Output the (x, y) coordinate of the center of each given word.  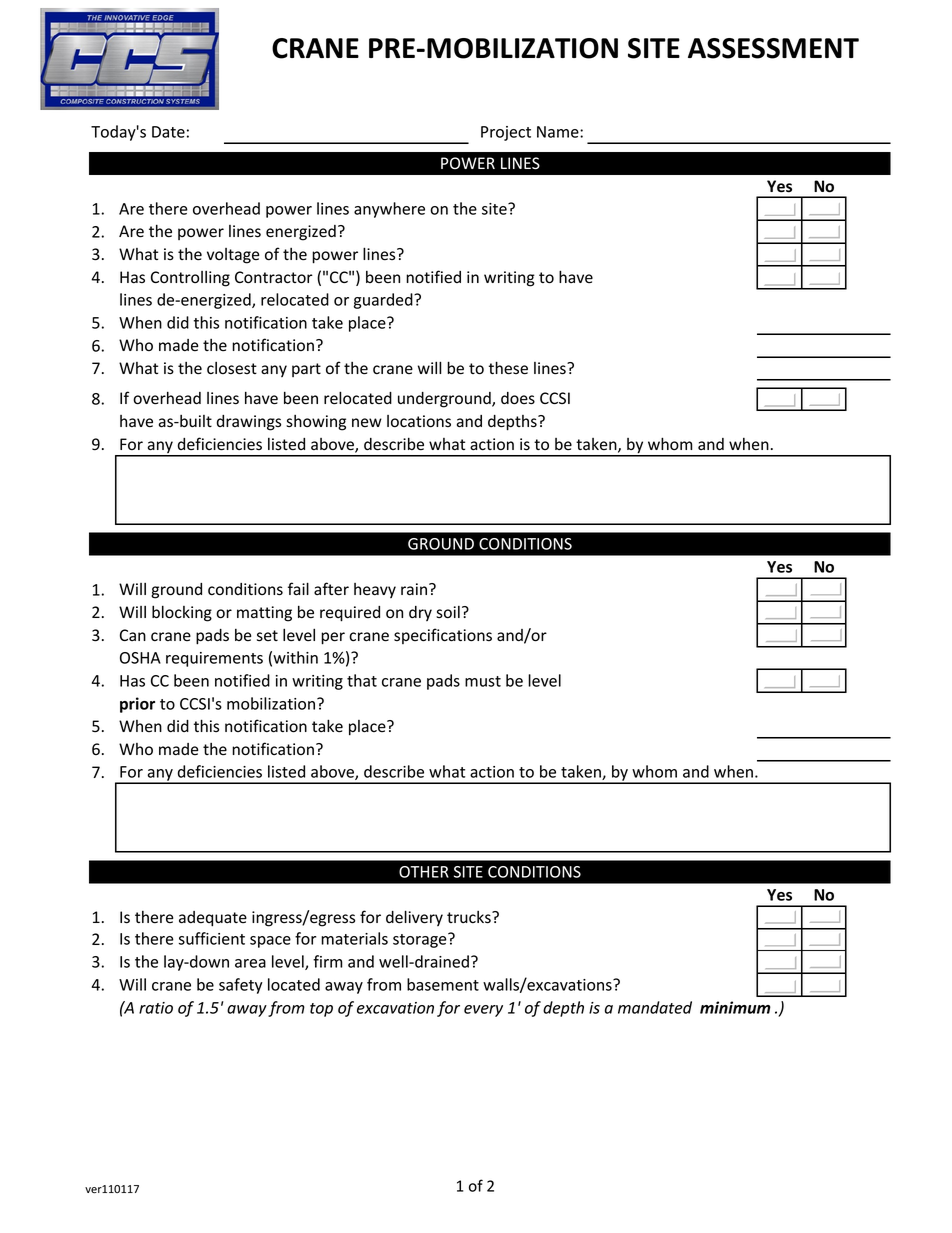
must (483, 681)
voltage (233, 256)
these (508, 368)
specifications (443, 636)
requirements (214, 659)
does (518, 398)
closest (232, 368)
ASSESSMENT (773, 48)
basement (443, 984)
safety (241, 986)
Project (506, 133)
